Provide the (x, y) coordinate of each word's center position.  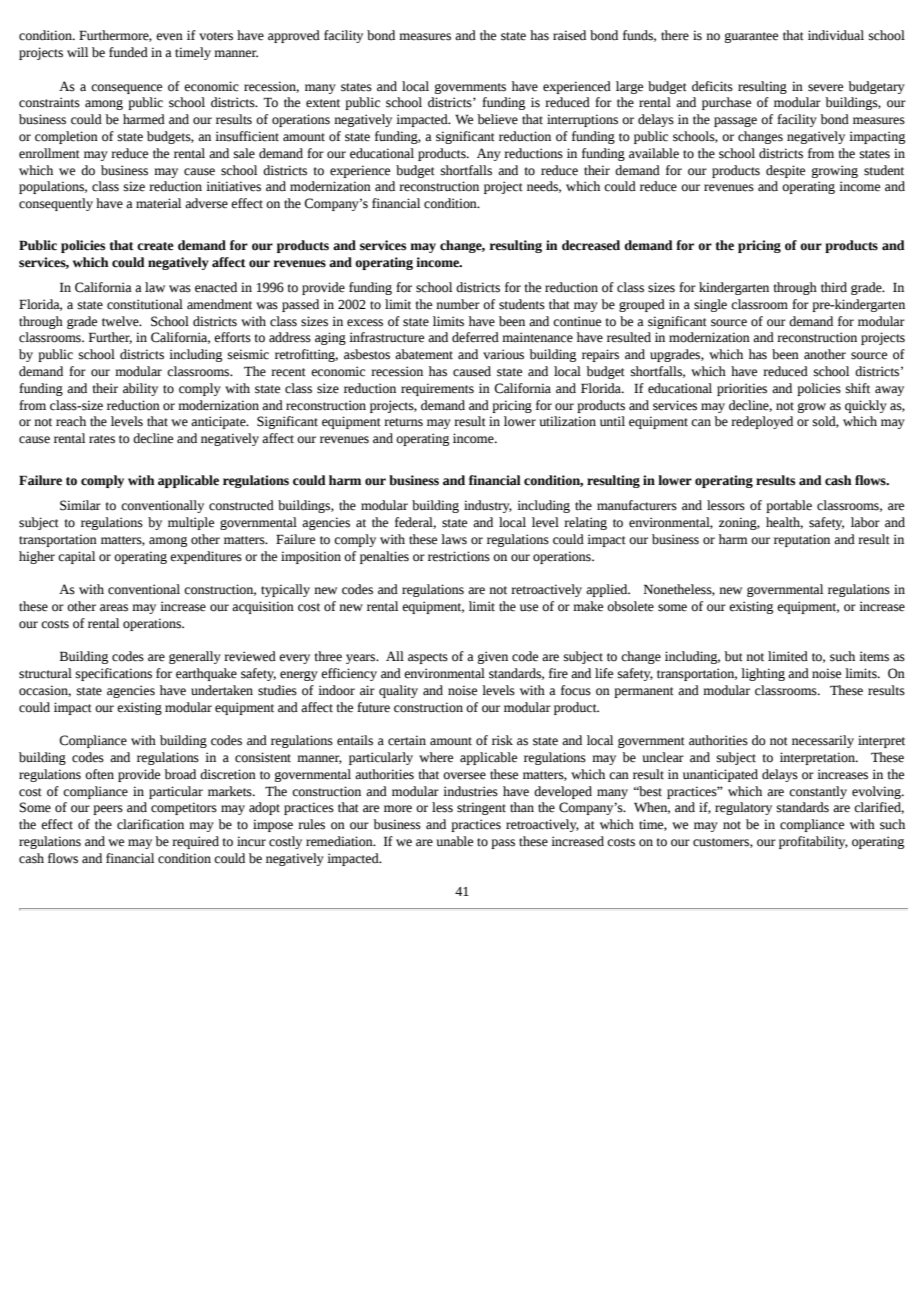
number (458, 304)
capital (76, 557)
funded (128, 52)
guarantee (751, 37)
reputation (802, 540)
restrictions (459, 556)
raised (569, 35)
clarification (150, 824)
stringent (481, 808)
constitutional (145, 304)
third (834, 287)
